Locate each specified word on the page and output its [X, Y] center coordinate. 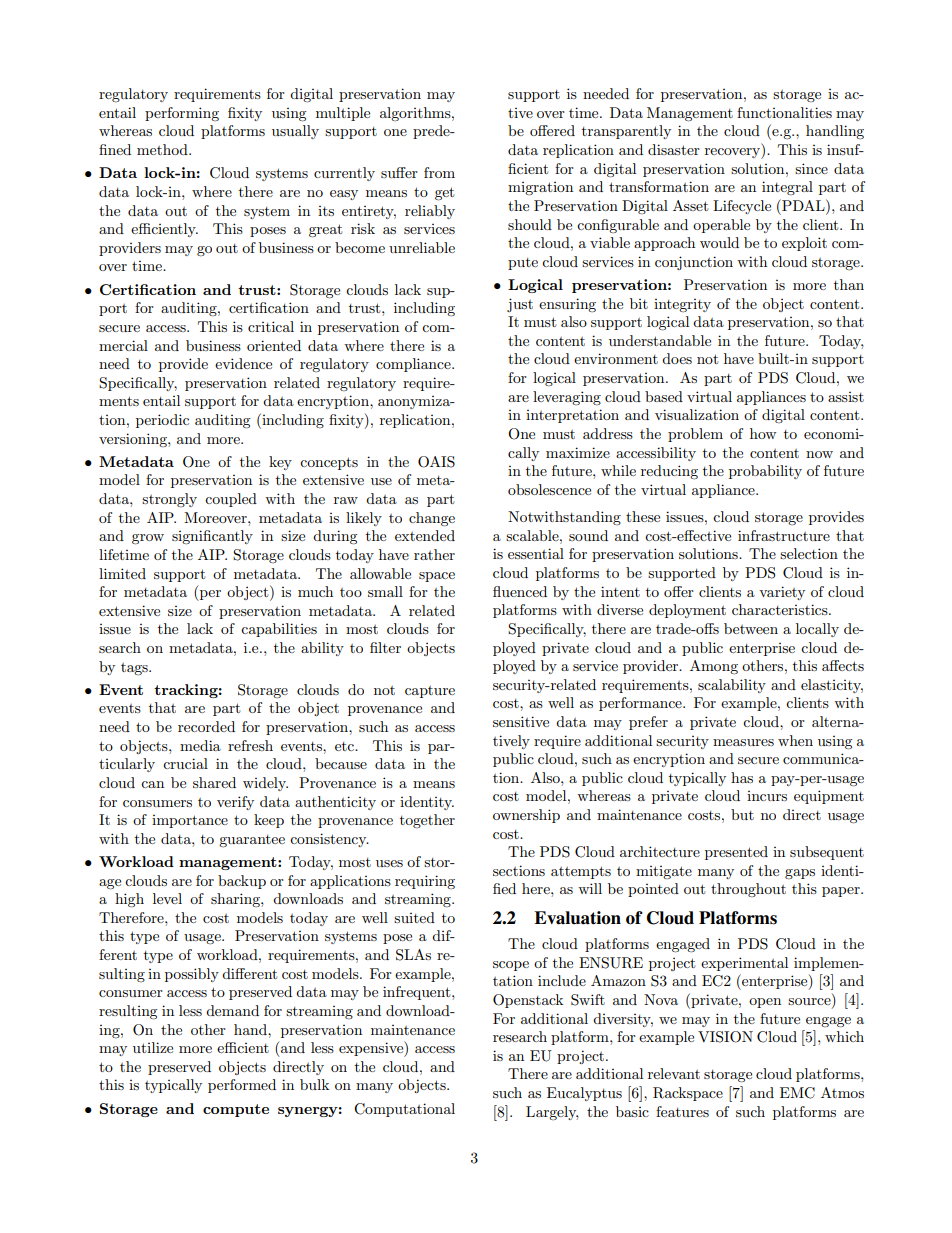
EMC [797, 1093]
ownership [526, 816]
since [811, 168]
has [742, 777]
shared [214, 782]
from [439, 172]
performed [242, 1086]
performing [182, 114]
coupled [231, 500]
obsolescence [549, 489]
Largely [552, 1113]
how [763, 433]
